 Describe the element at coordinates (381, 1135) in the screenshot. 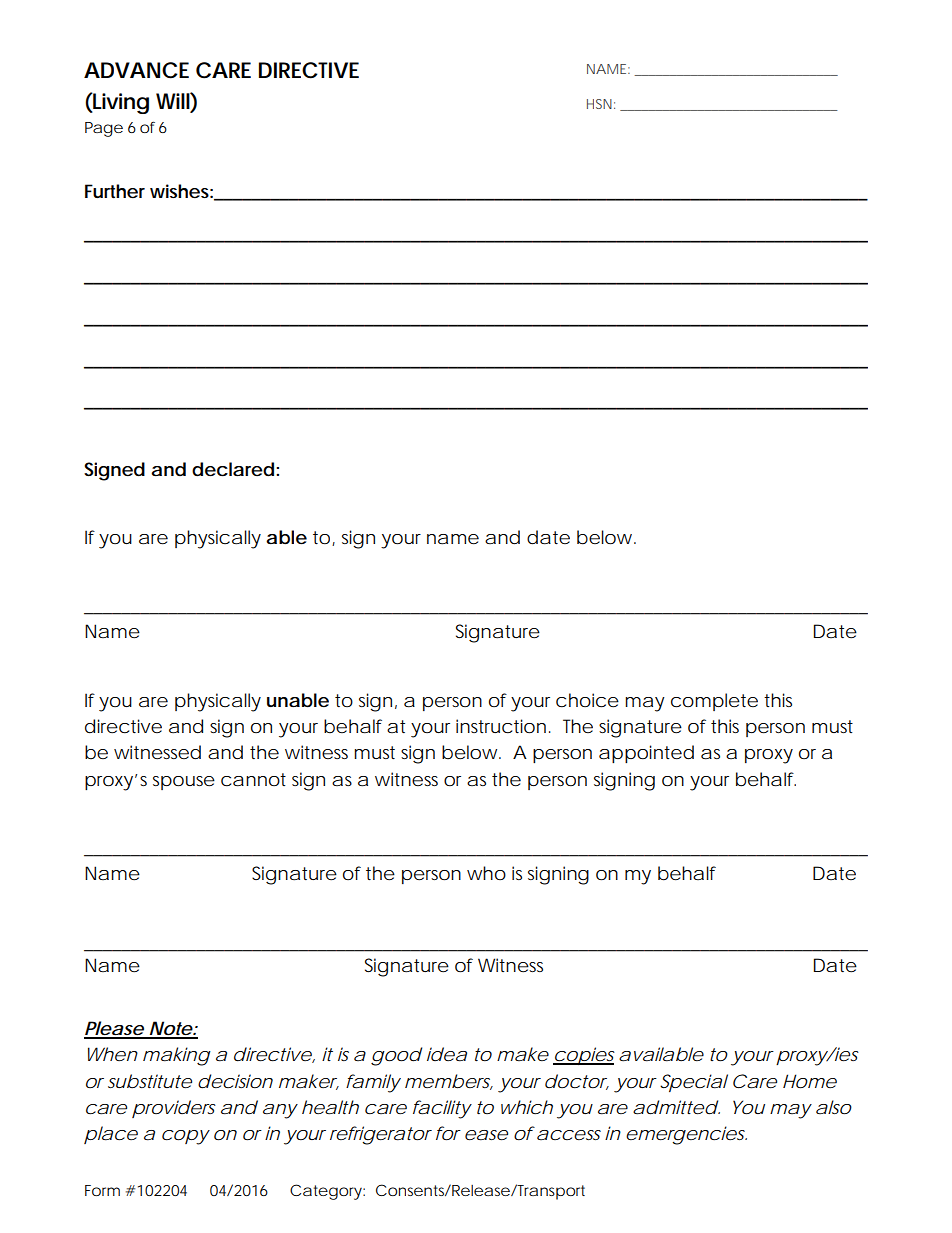

I see `refrigerator` at that location.
